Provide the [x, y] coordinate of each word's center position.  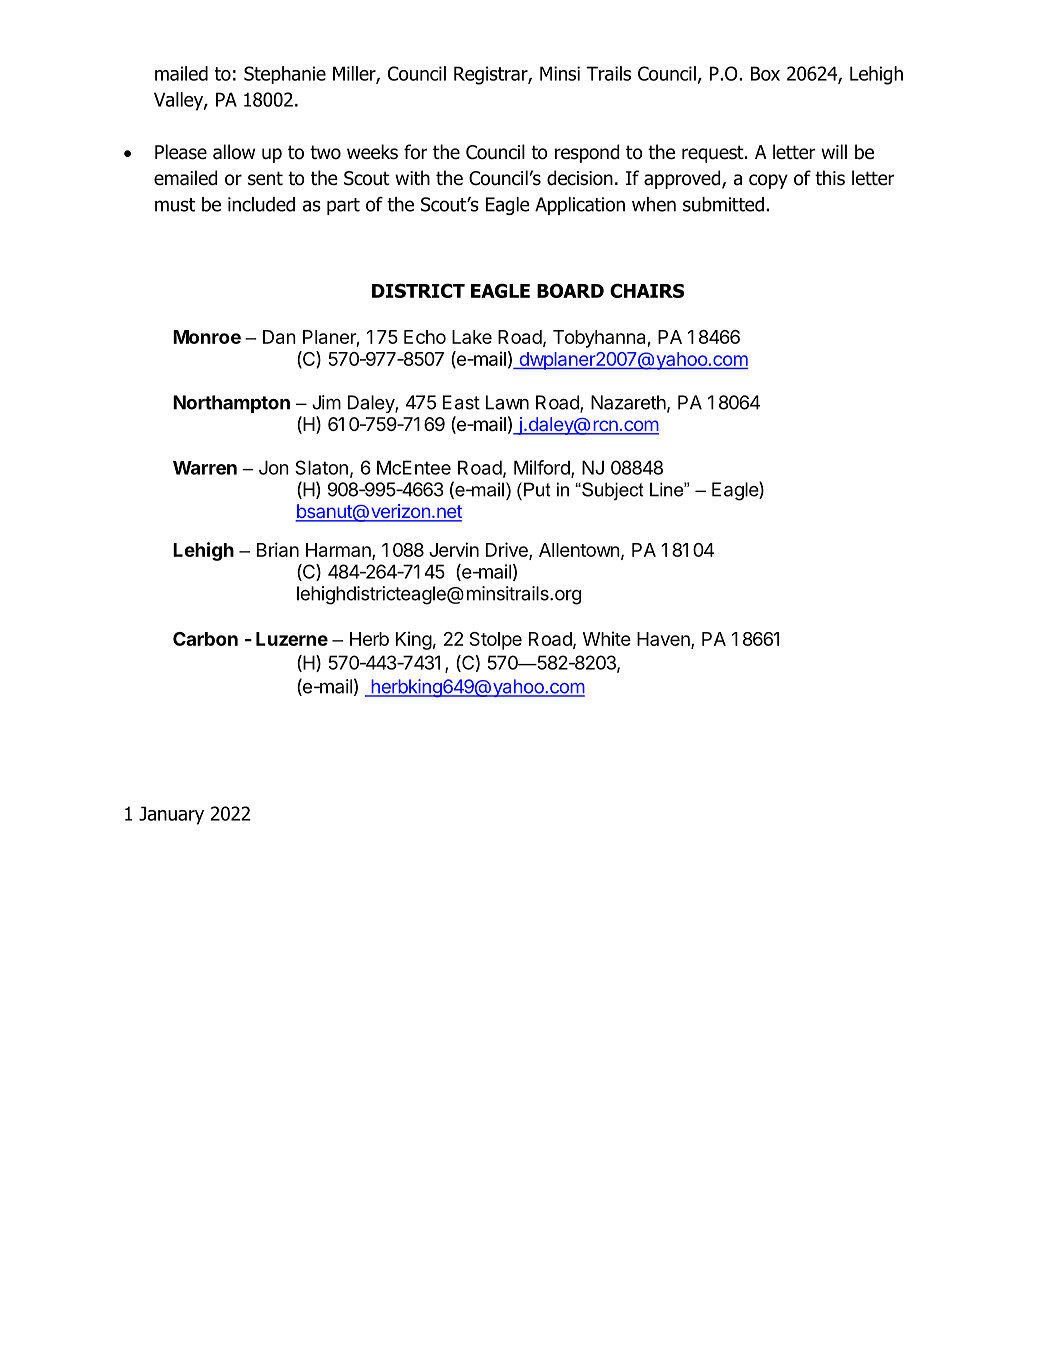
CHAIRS [647, 290]
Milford [543, 468]
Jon [274, 467]
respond [587, 153]
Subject [612, 491]
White [607, 638]
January [171, 815]
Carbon [205, 639]
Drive [508, 550]
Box [765, 73]
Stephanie [285, 75]
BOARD [570, 290]
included [261, 204]
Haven [664, 640]
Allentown [579, 550]
